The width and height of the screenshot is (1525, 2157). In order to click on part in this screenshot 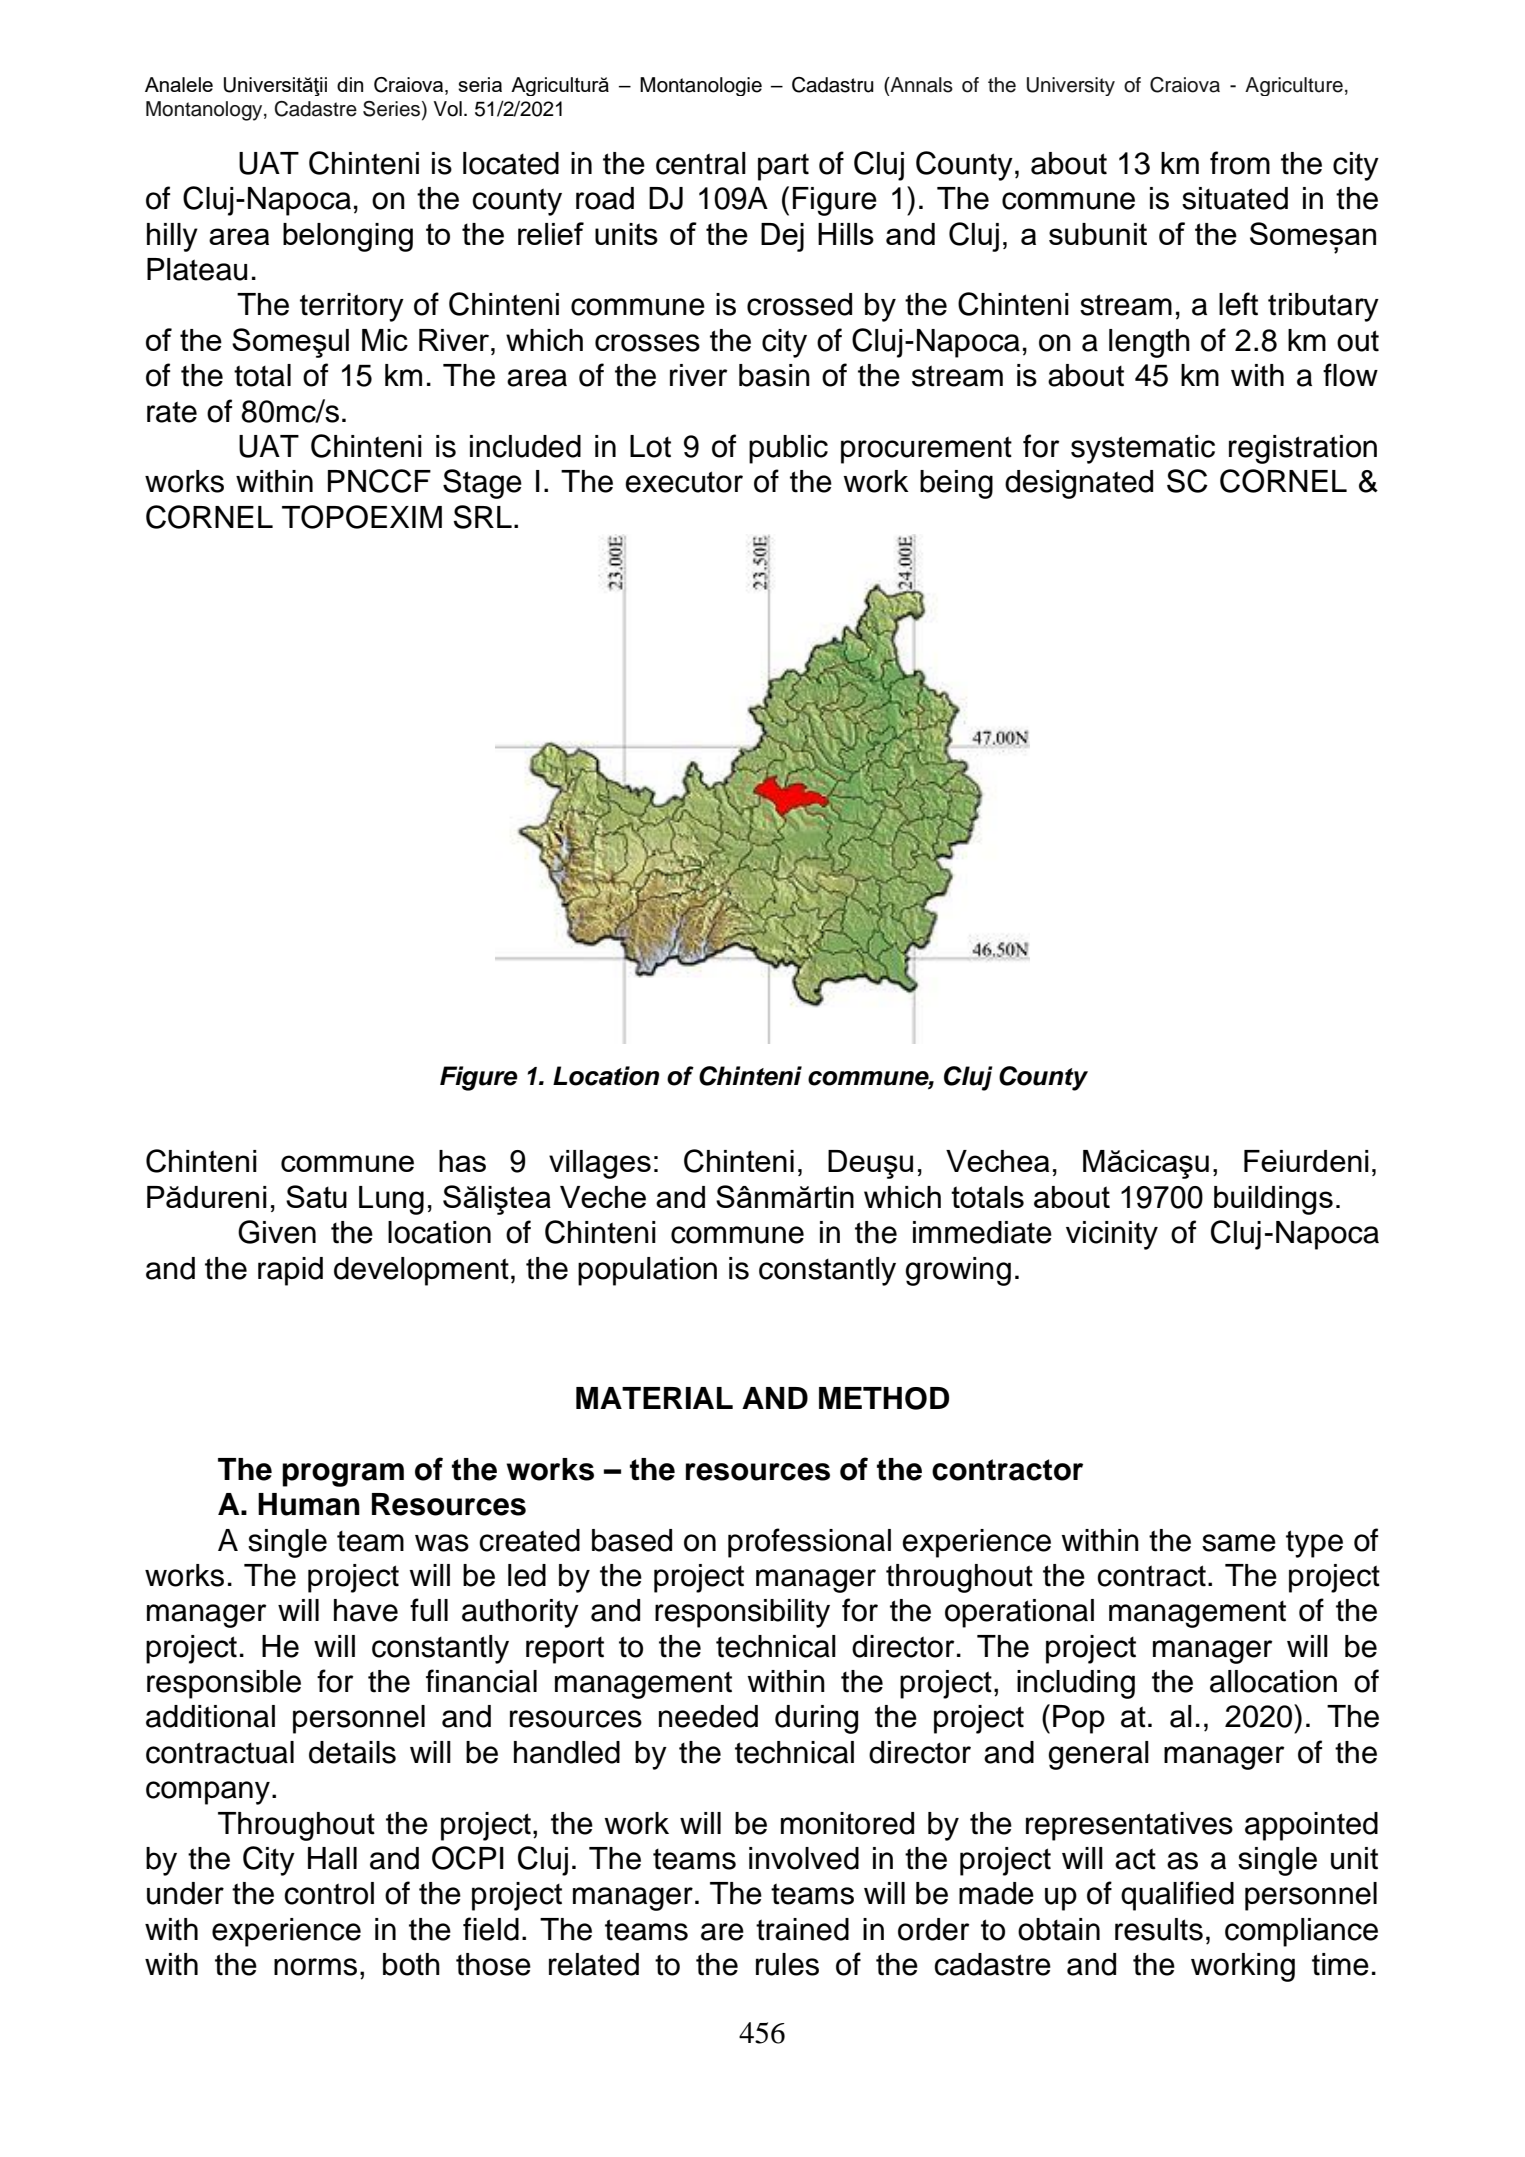, I will do `click(783, 167)`.
